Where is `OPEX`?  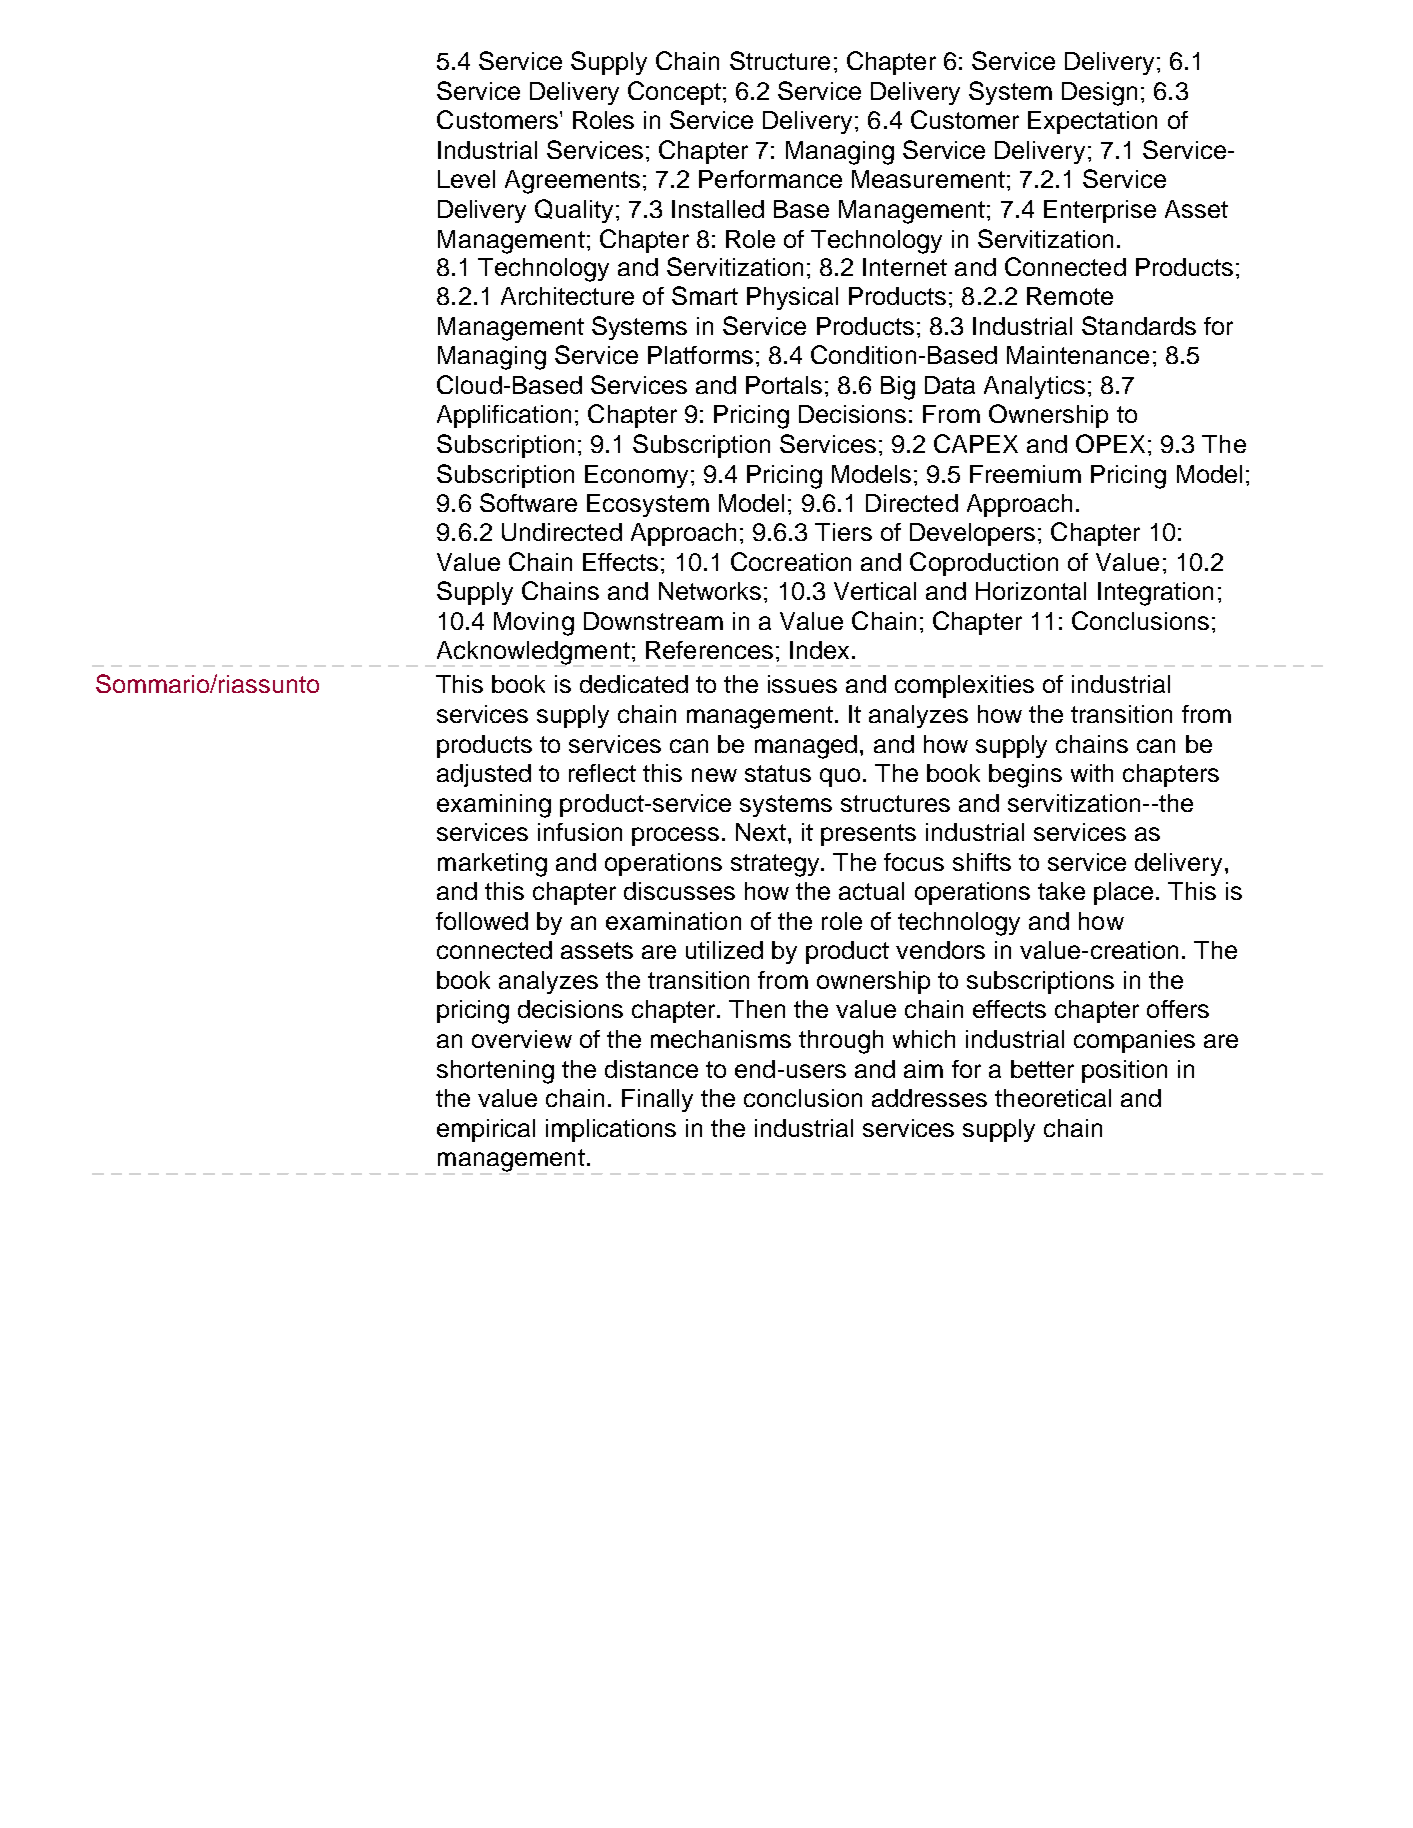
OPEX is located at coordinates (1110, 443).
